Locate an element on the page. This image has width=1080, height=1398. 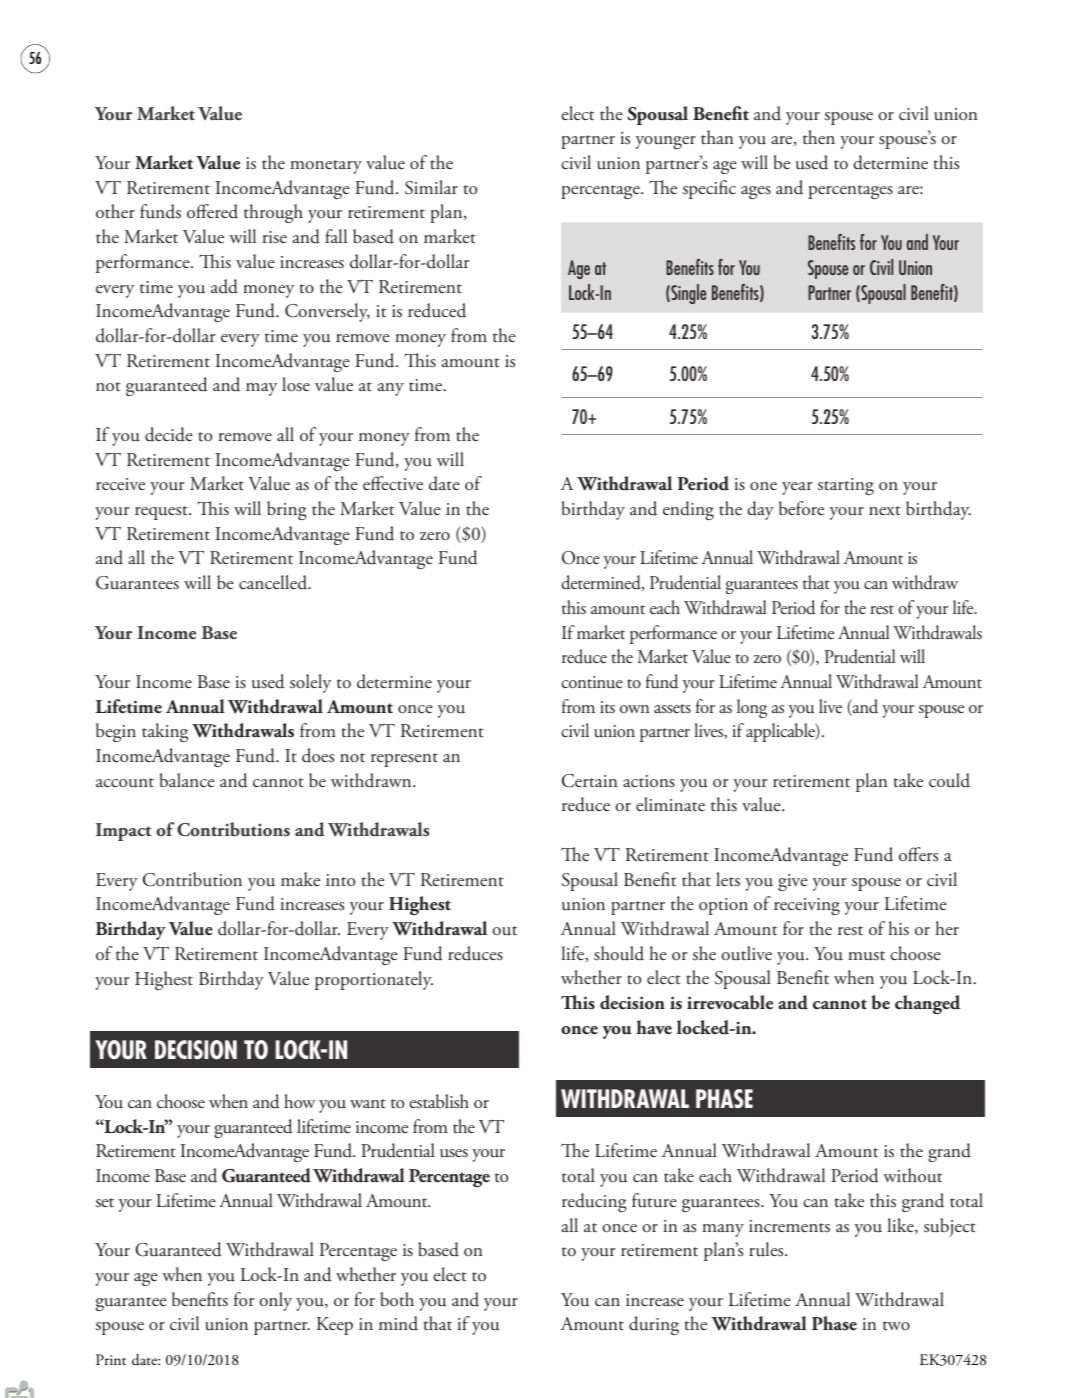
during is located at coordinates (654, 1325).
